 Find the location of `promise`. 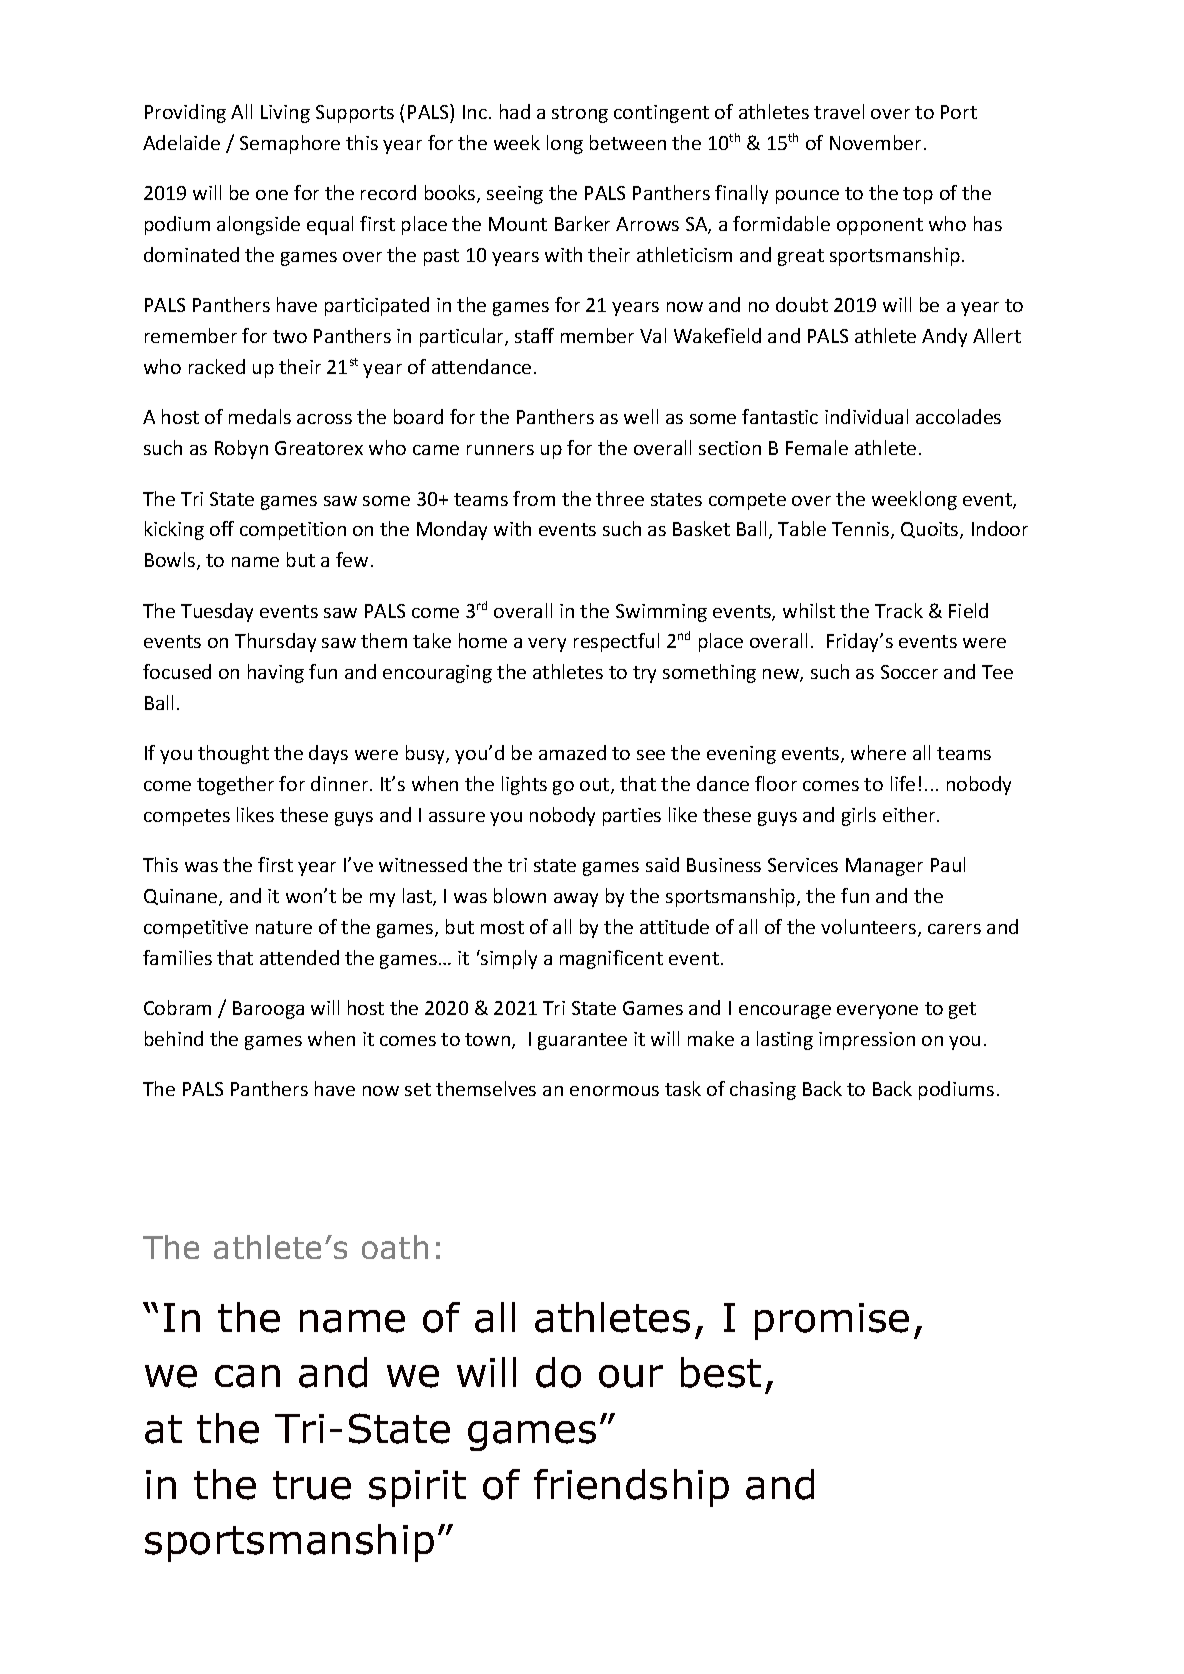

promise is located at coordinates (832, 1321).
